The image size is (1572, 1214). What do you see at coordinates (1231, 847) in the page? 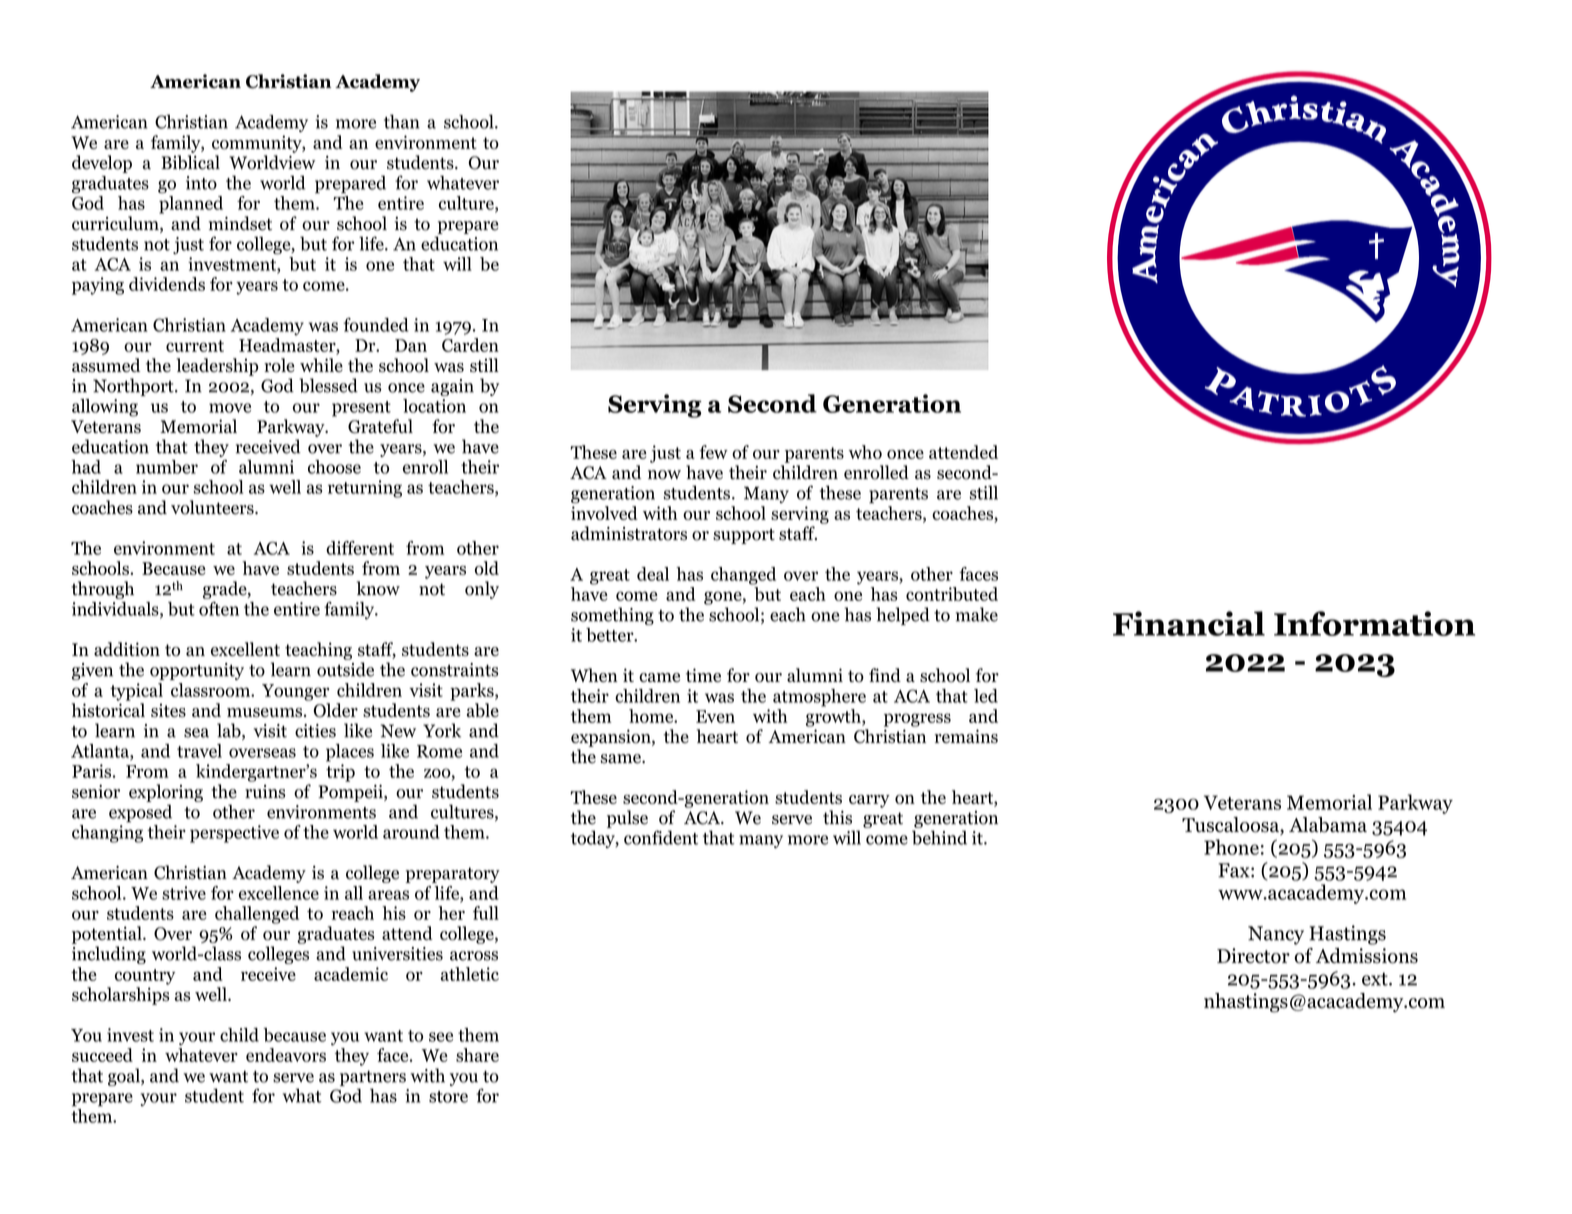
I see `Phone` at bounding box center [1231, 847].
